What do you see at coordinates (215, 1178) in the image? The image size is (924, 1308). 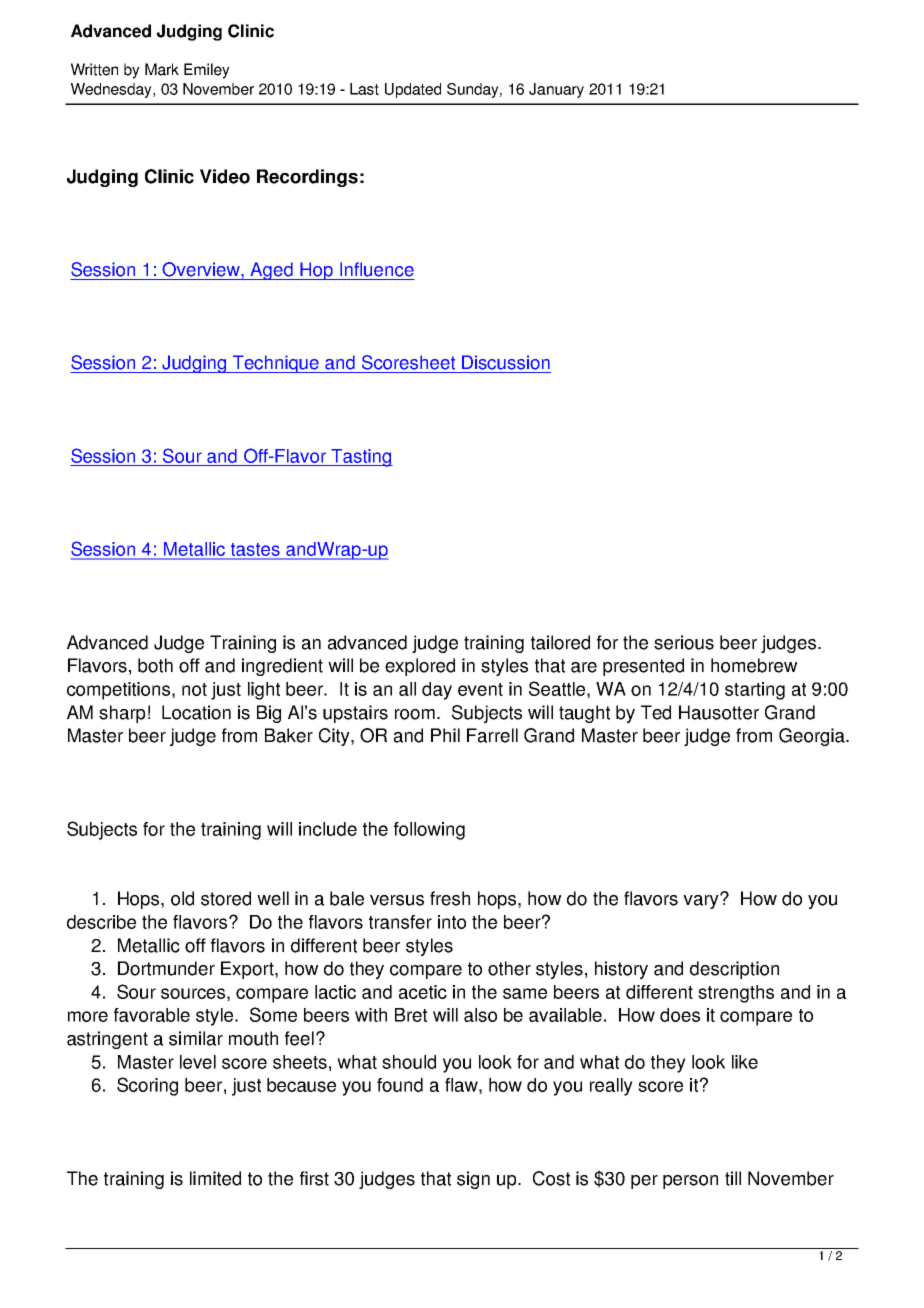 I see `limited` at bounding box center [215, 1178].
